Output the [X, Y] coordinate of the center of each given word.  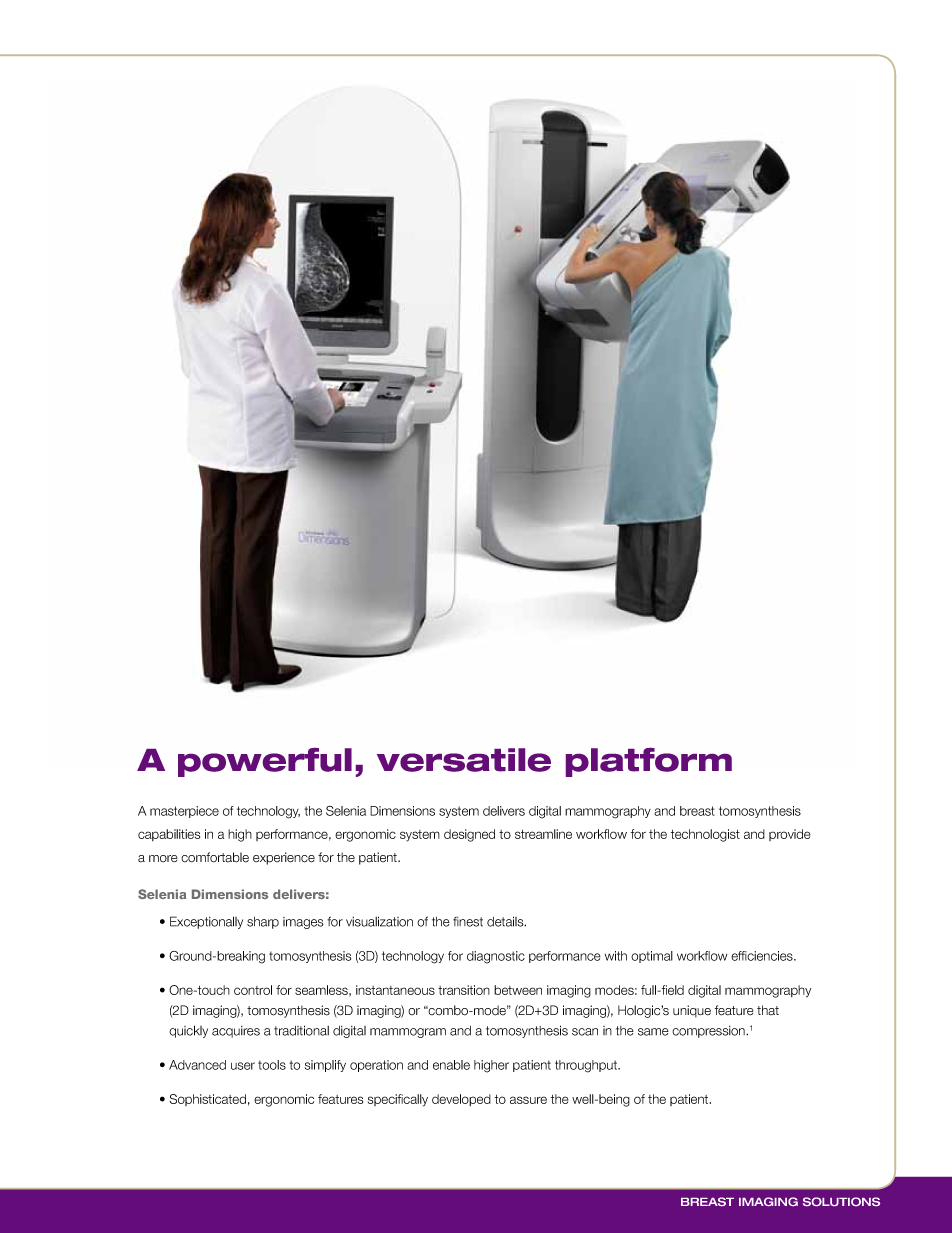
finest [468, 922]
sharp [263, 923]
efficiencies [763, 956]
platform [649, 762]
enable [451, 1065]
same [653, 1032]
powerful [265, 762]
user [243, 1066]
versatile [464, 760]
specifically [398, 1100]
